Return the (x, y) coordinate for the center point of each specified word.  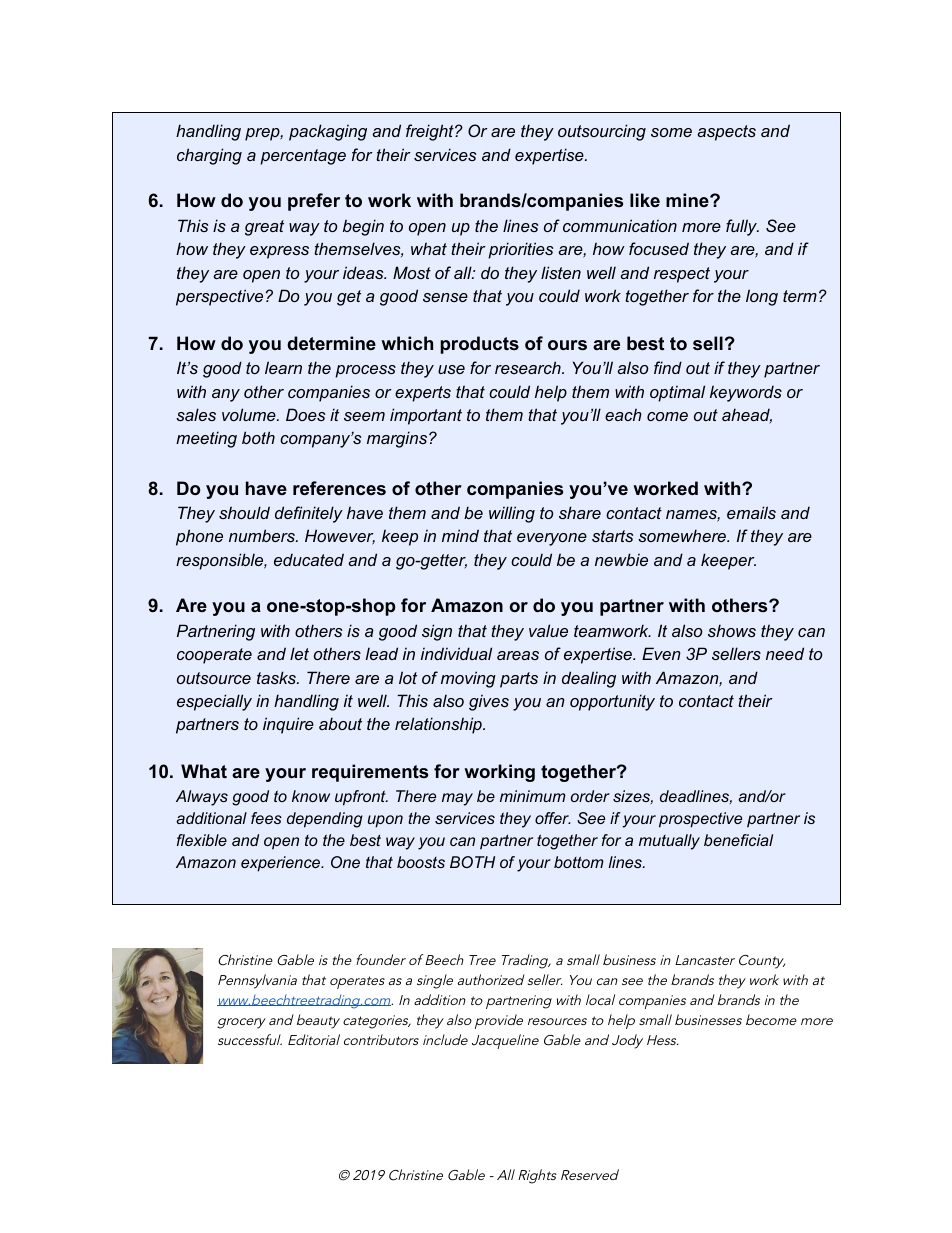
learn (283, 367)
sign (437, 632)
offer (553, 818)
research (529, 367)
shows (732, 630)
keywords (746, 393)
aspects (726, 133)
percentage (303, 157)
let (299, 653)
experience (282, 864)
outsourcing (602, 132)
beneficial (738, 840)
